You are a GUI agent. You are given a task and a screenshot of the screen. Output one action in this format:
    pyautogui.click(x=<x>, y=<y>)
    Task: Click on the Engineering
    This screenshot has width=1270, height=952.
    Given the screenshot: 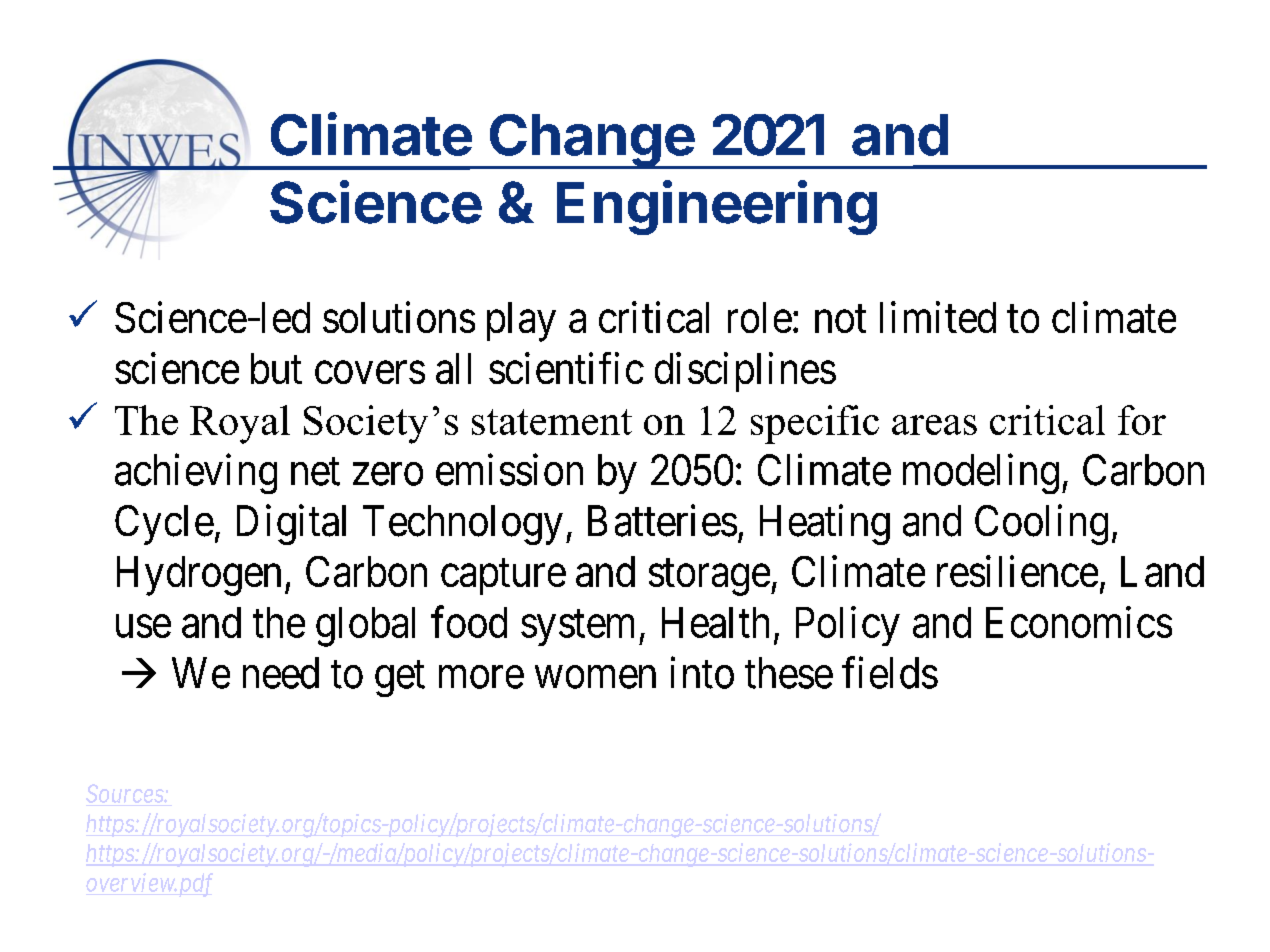 What is the action you would take?
    pyautogui.click(x=717, y=207)
